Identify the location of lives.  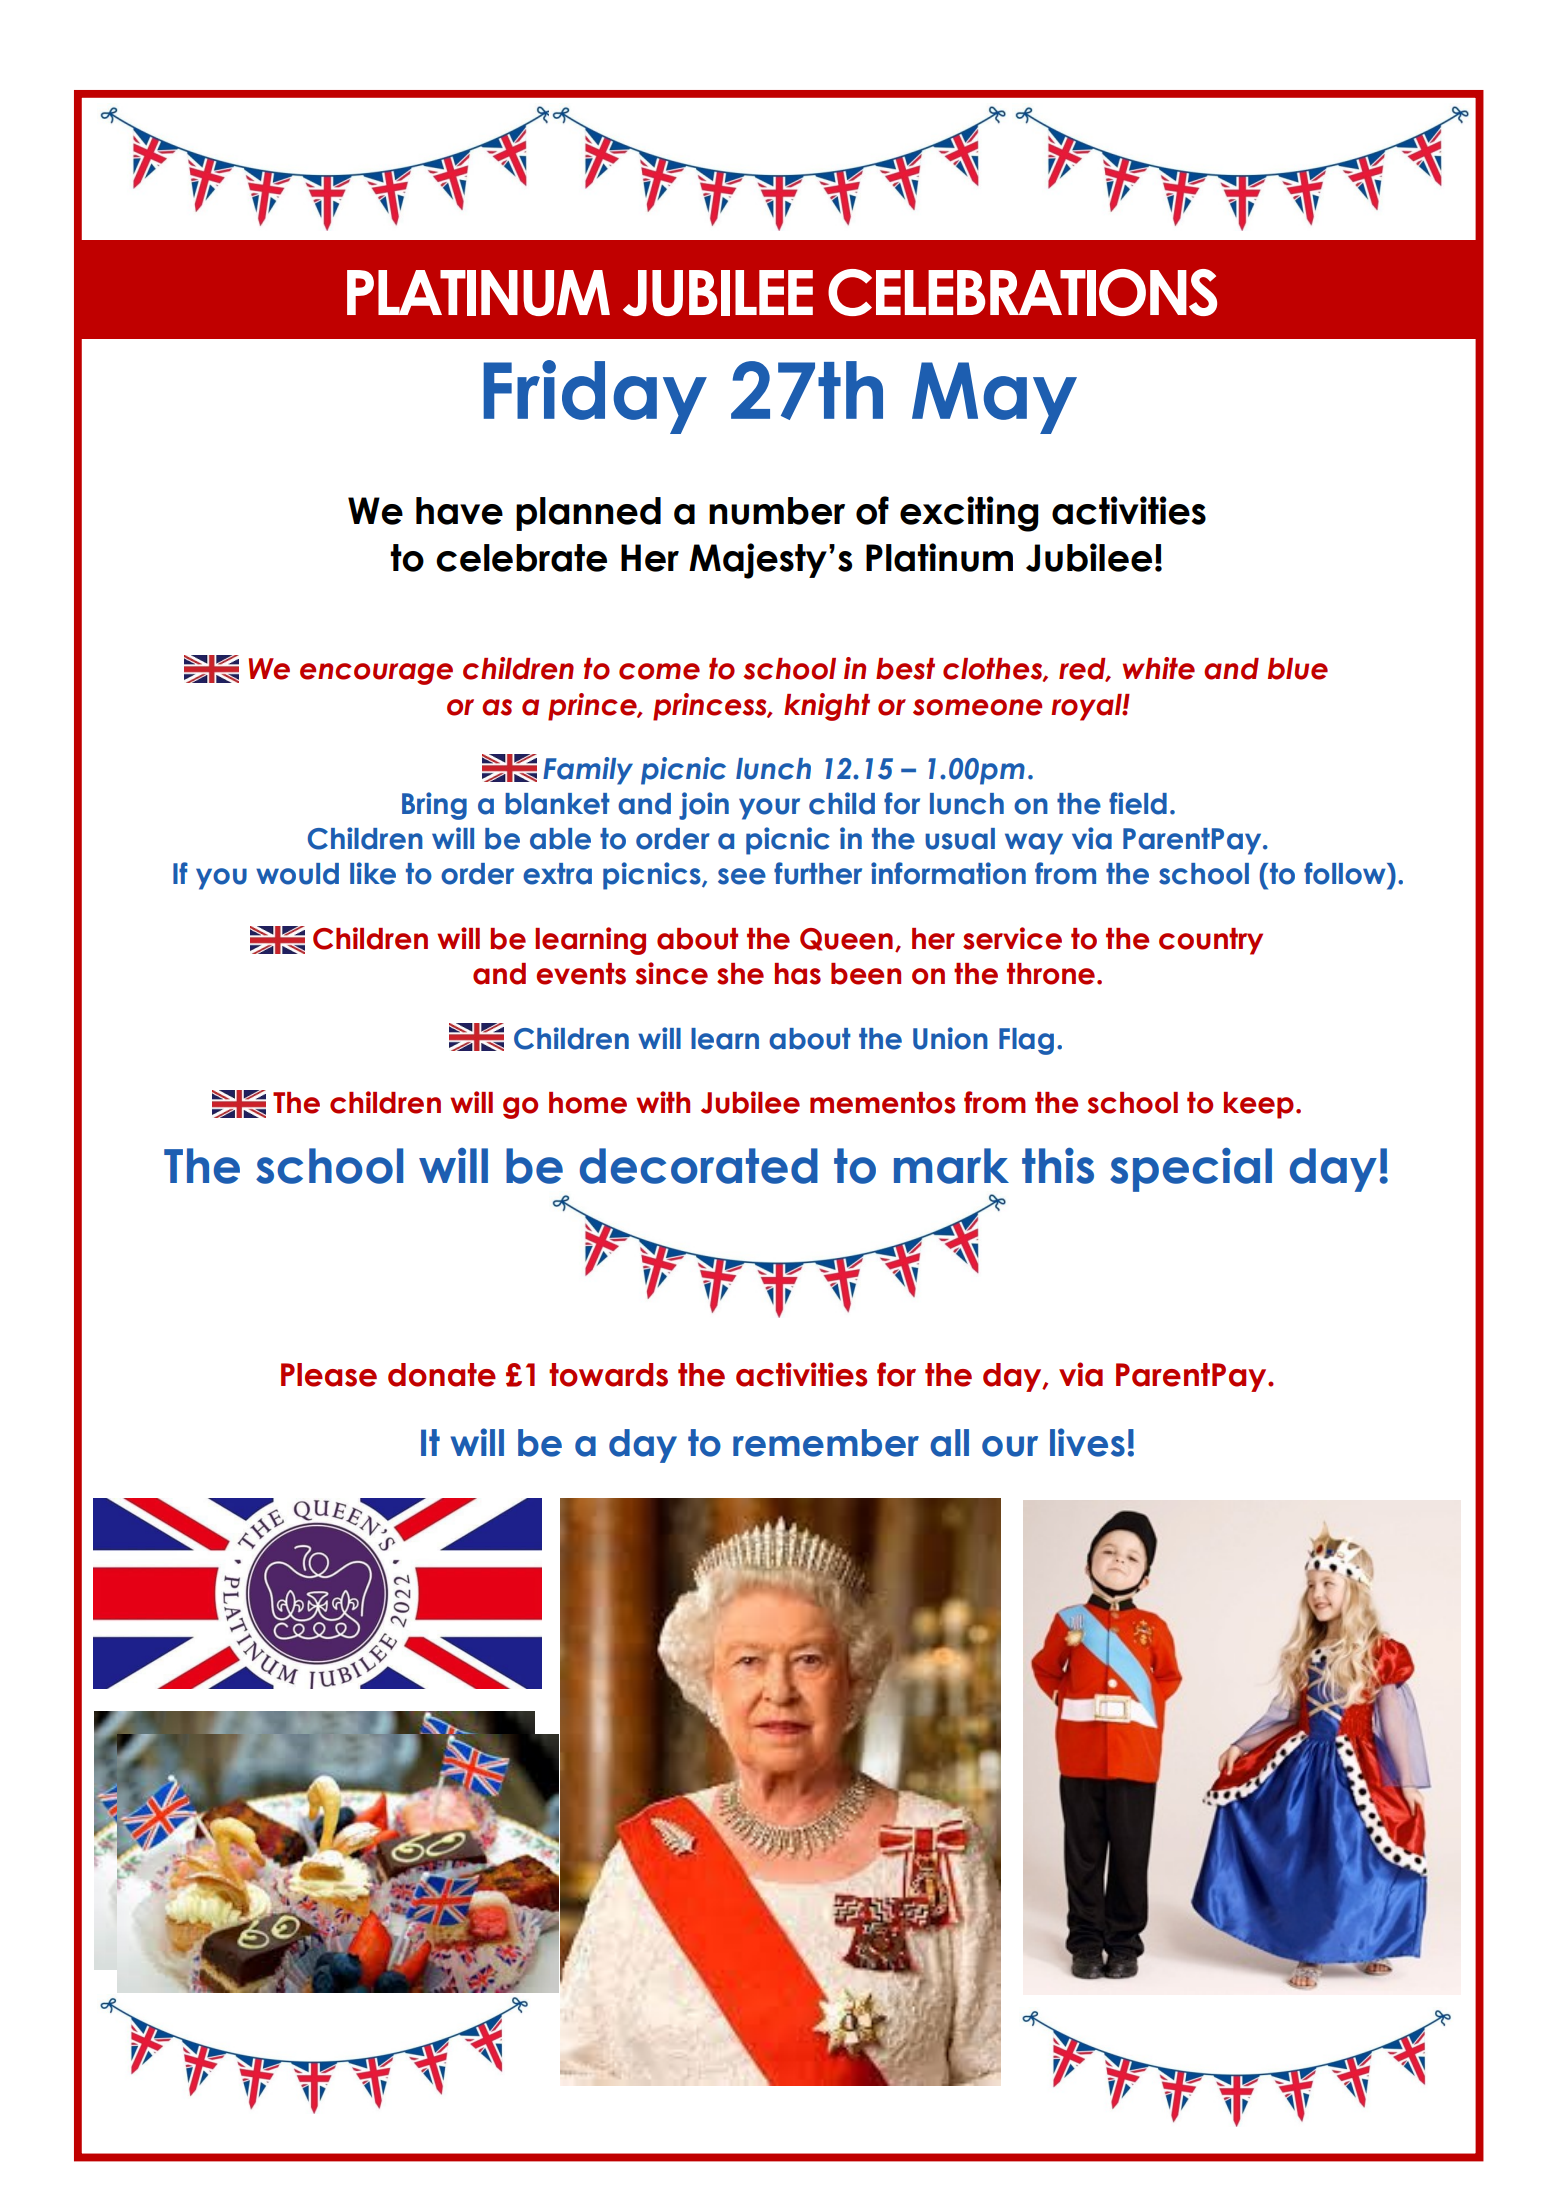
(1087, 1442).
